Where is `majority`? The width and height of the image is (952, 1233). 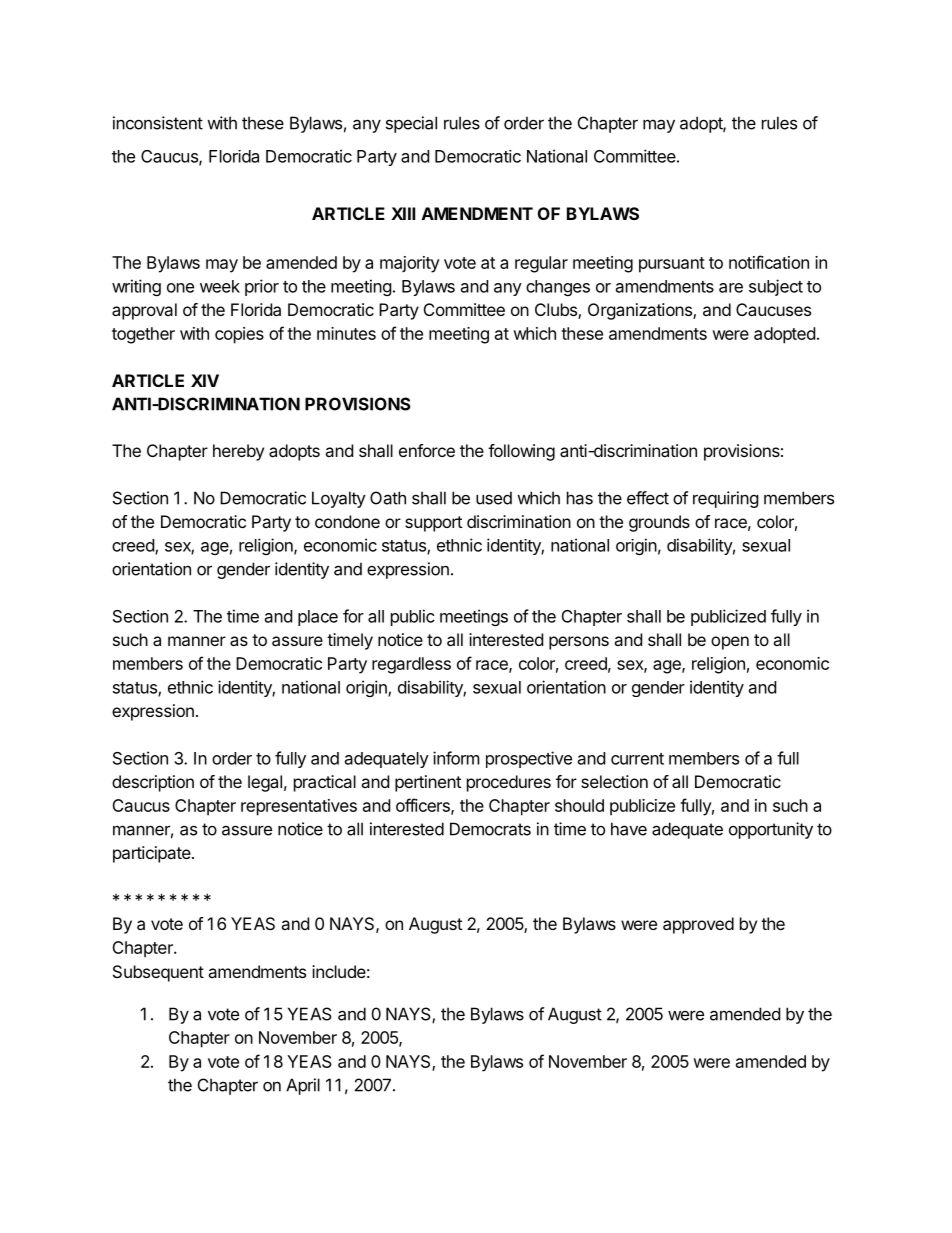
majority is located at coordinates (410, 264).
